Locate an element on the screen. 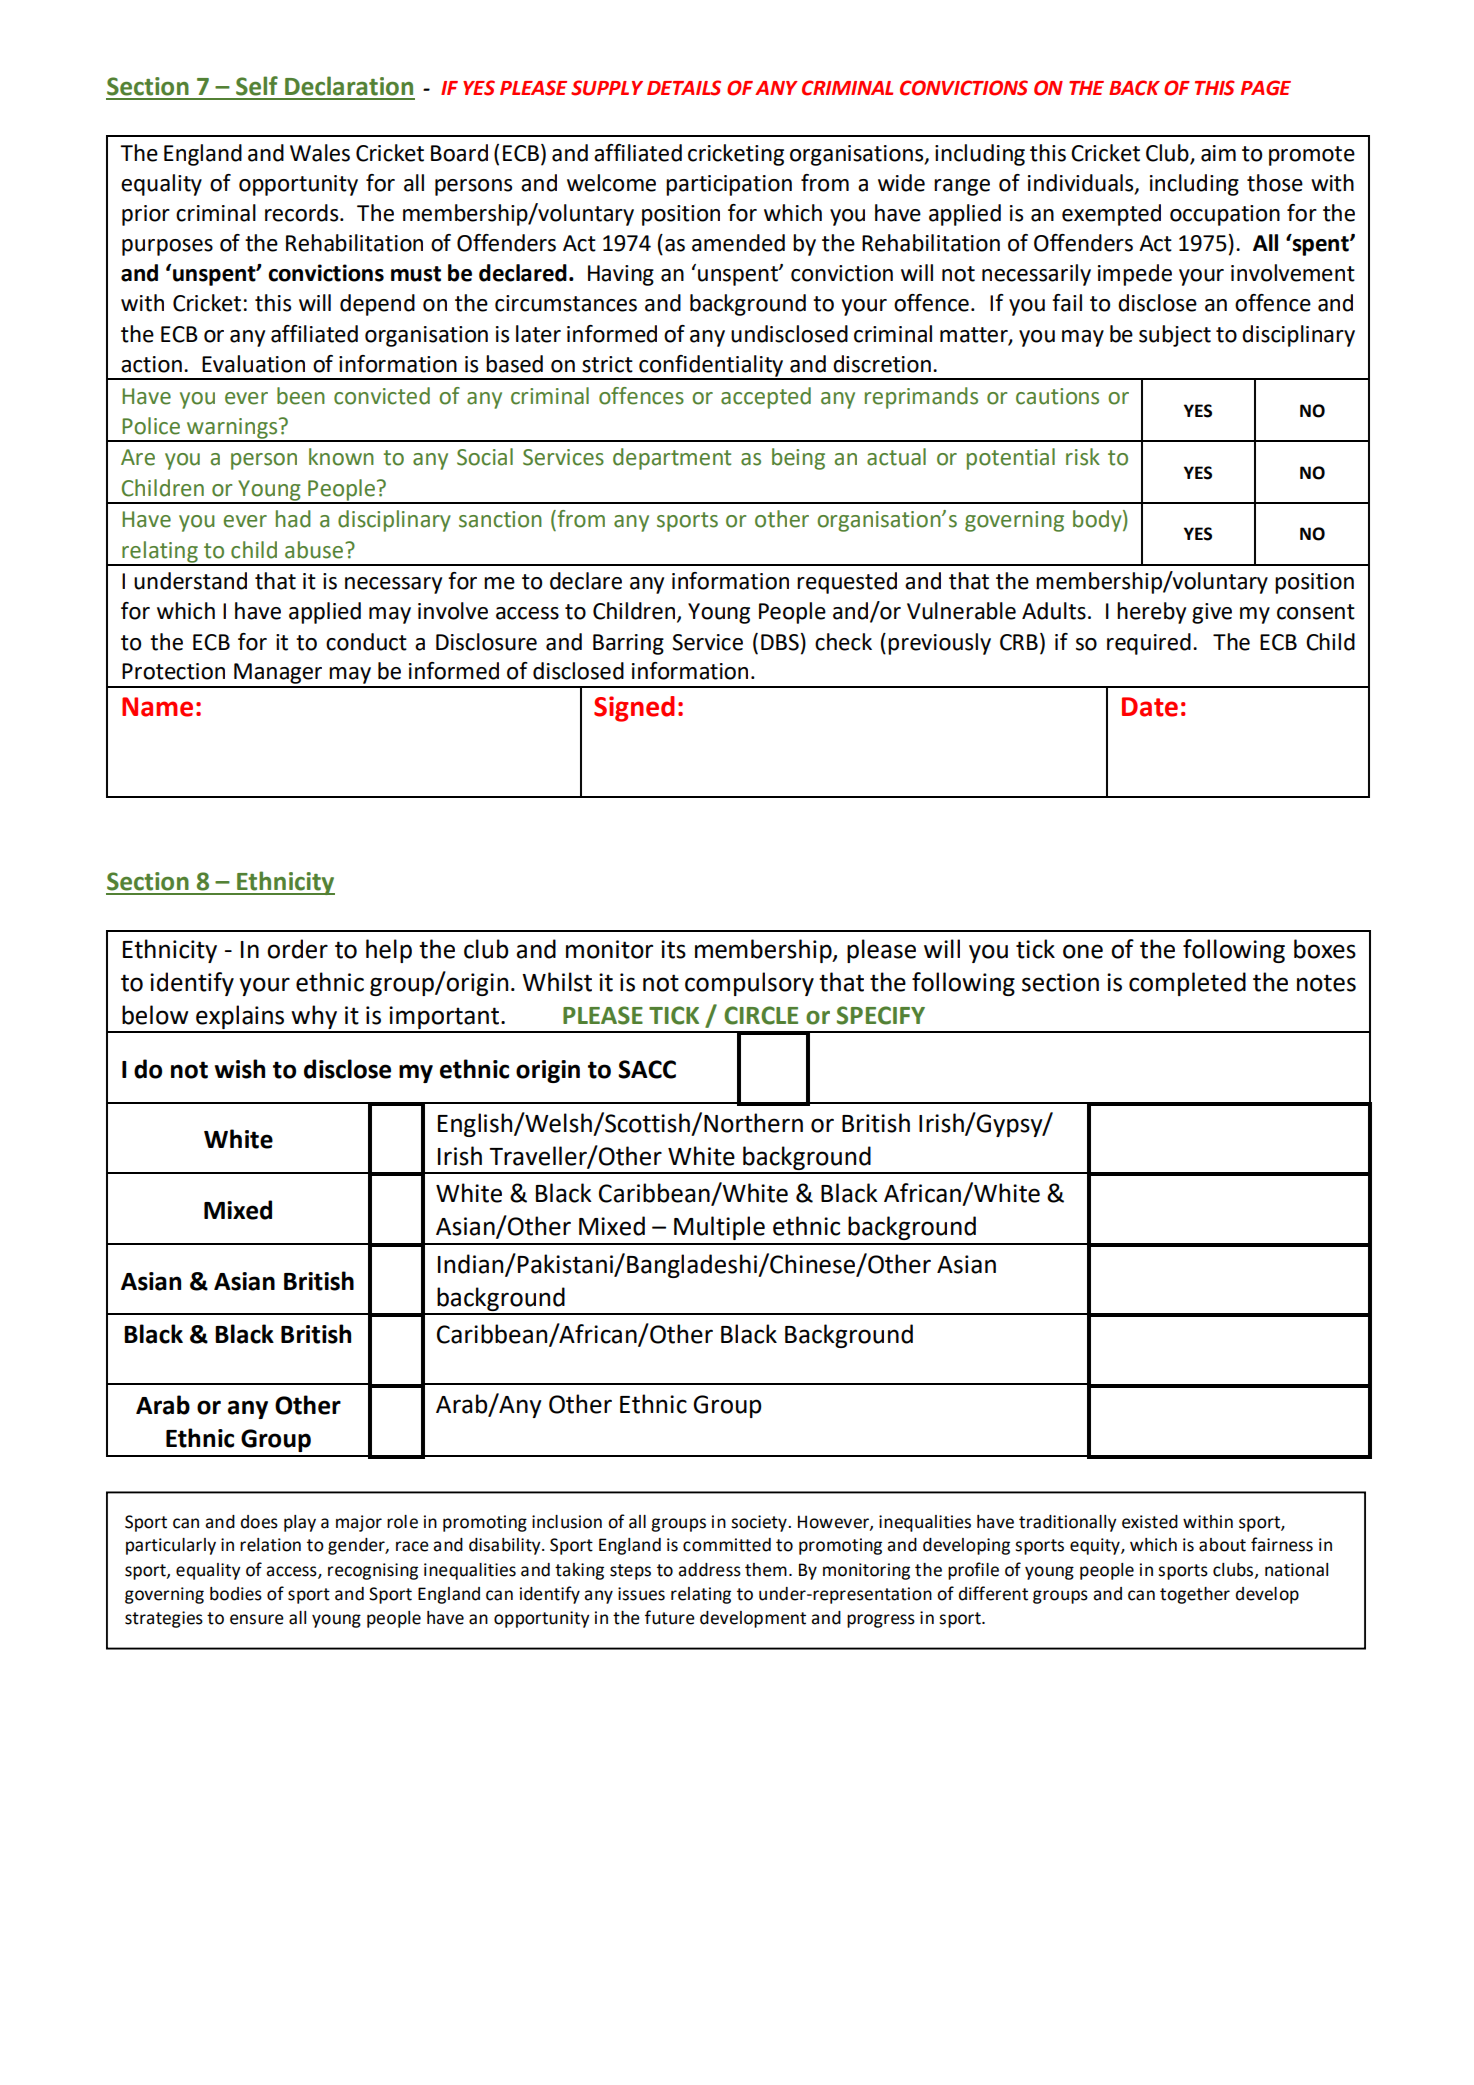 This screenshot has height=2085, width=1474. aim is located at coordinates (1218, 153).
